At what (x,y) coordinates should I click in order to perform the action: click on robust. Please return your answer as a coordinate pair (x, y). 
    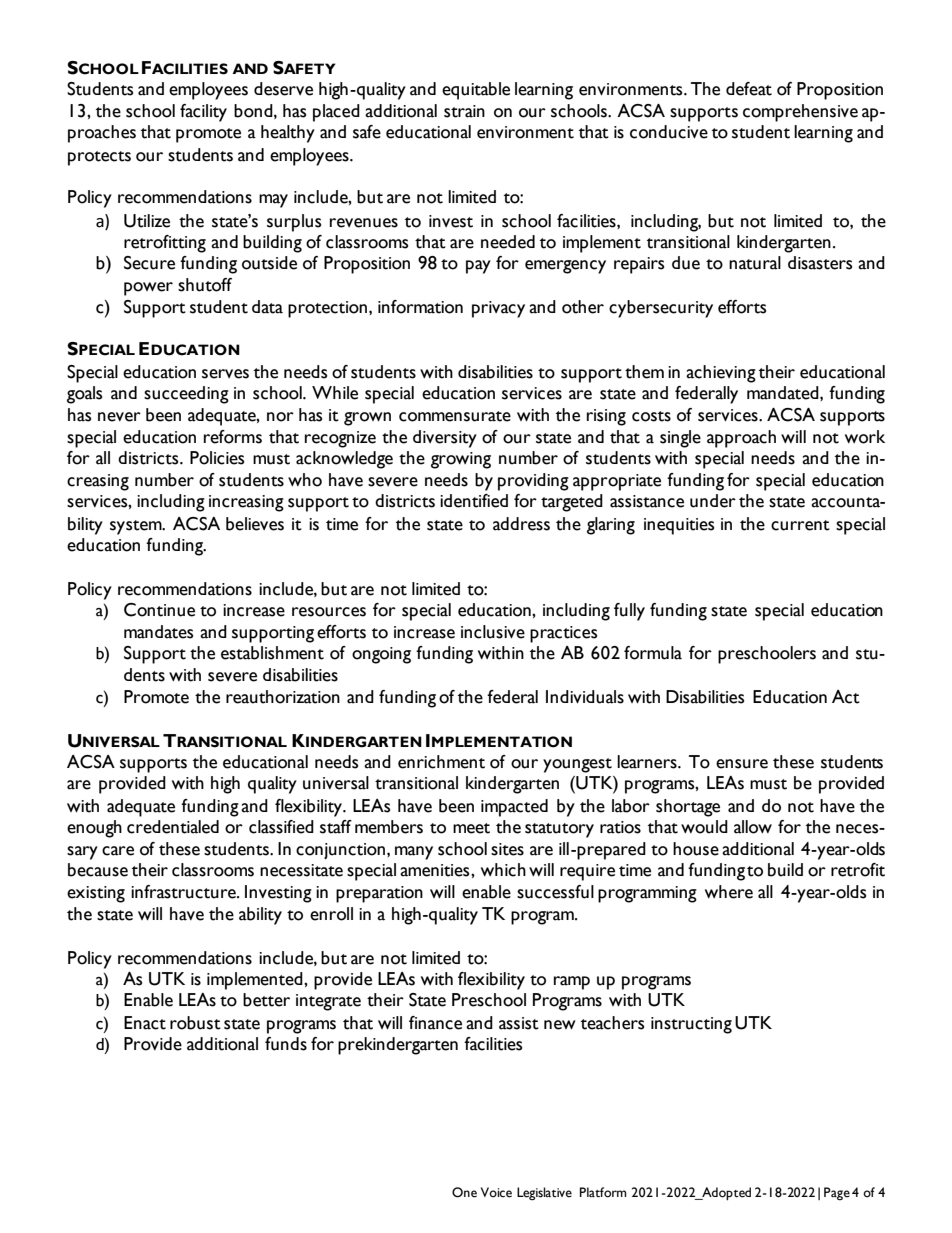
    Looking at the image, I should click on (195, 1023).
